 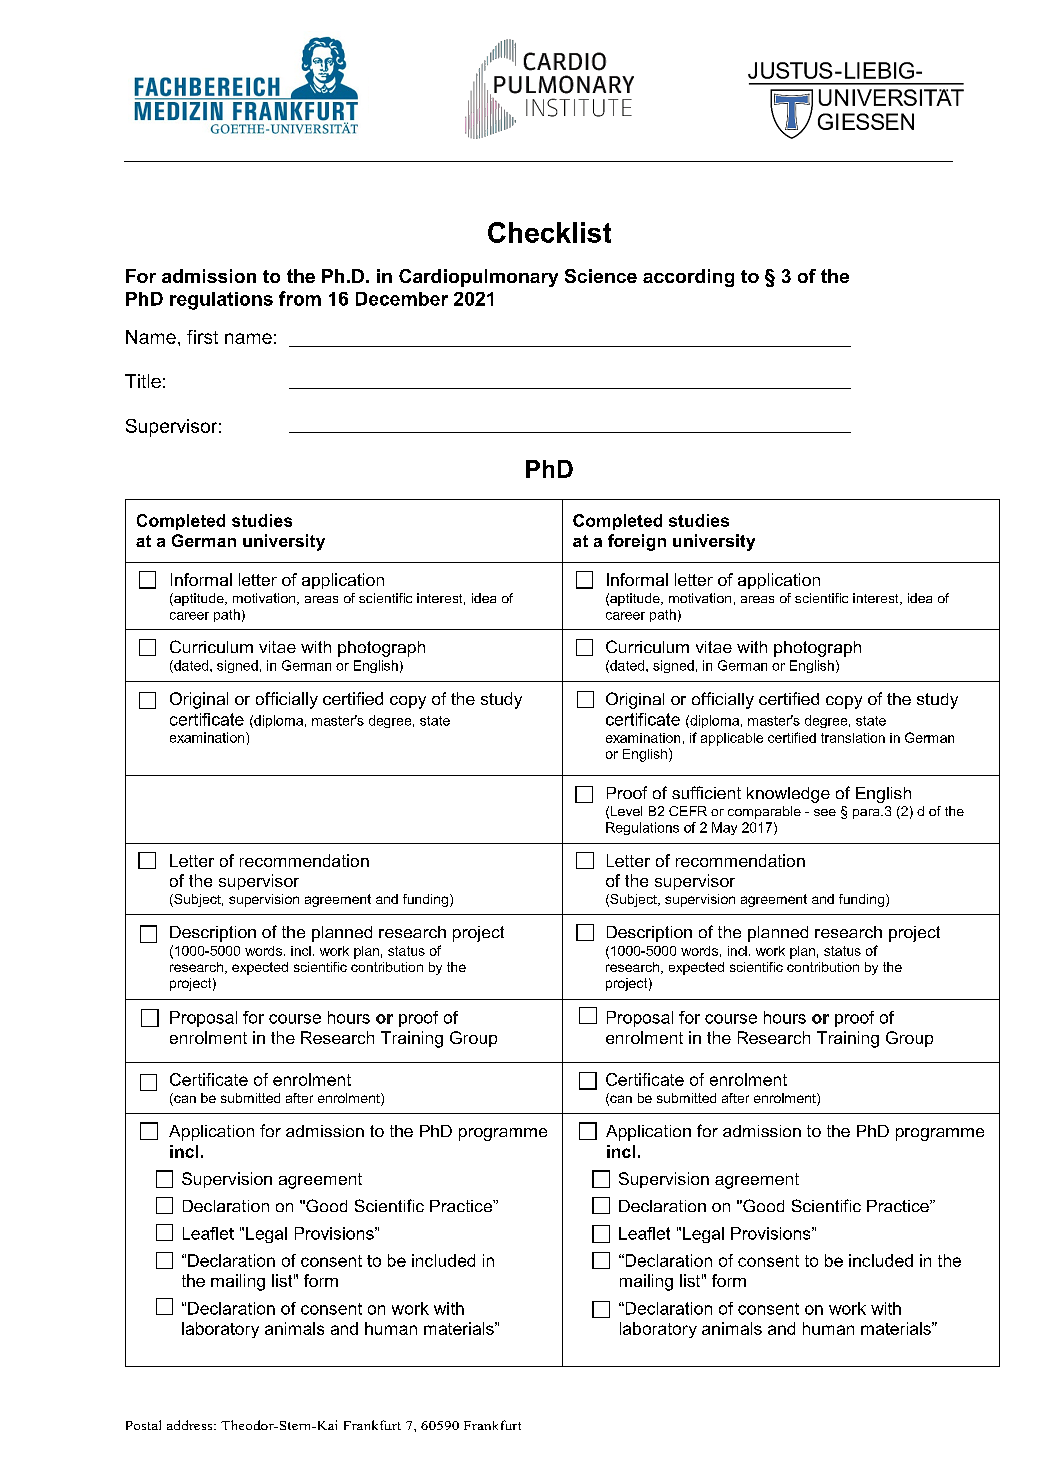 What do you see at coordinates (143, 381) in the image?
I see `Title` at bounding box center [143, 381].
